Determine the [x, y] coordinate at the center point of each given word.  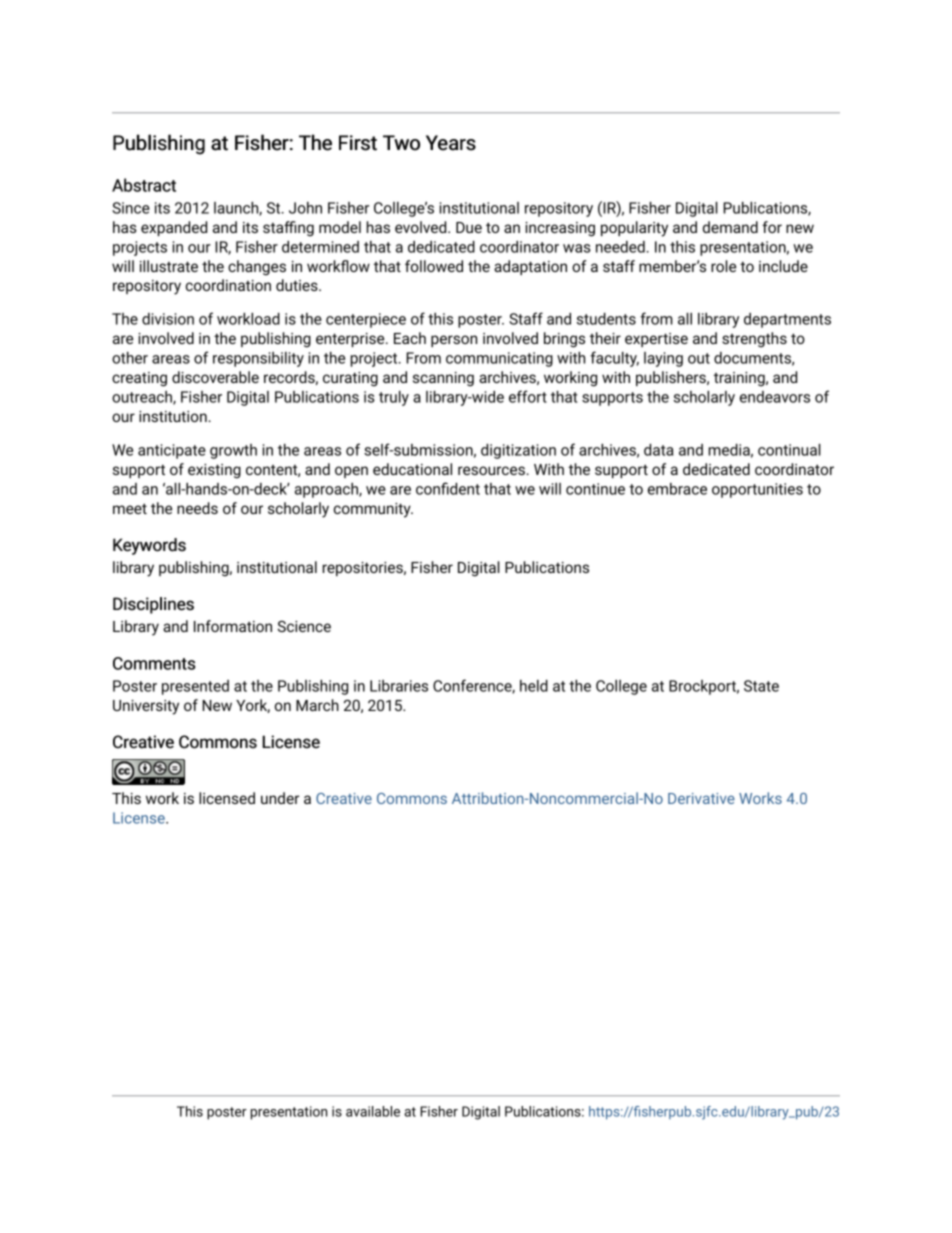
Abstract [144, 185]
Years [451, 143]
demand [730, 227]
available [373, 1111]
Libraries [399, 686]
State [761, 686]
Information [233, 626]
